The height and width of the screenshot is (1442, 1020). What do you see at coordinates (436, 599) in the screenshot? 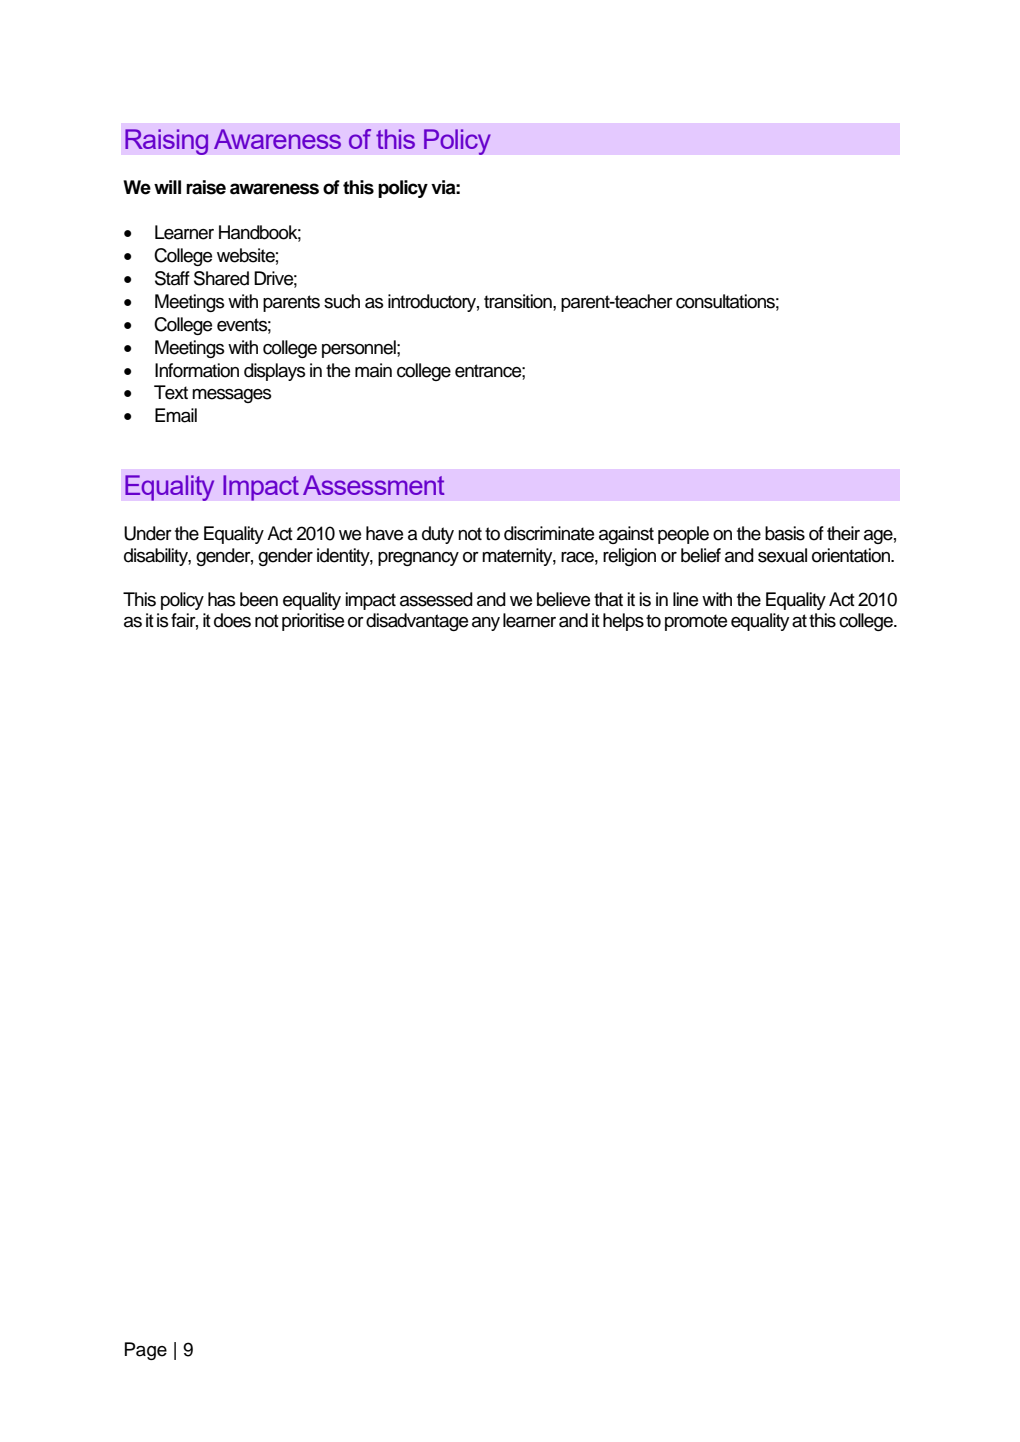
I see `assessed` at bounding box center [436, 599].
